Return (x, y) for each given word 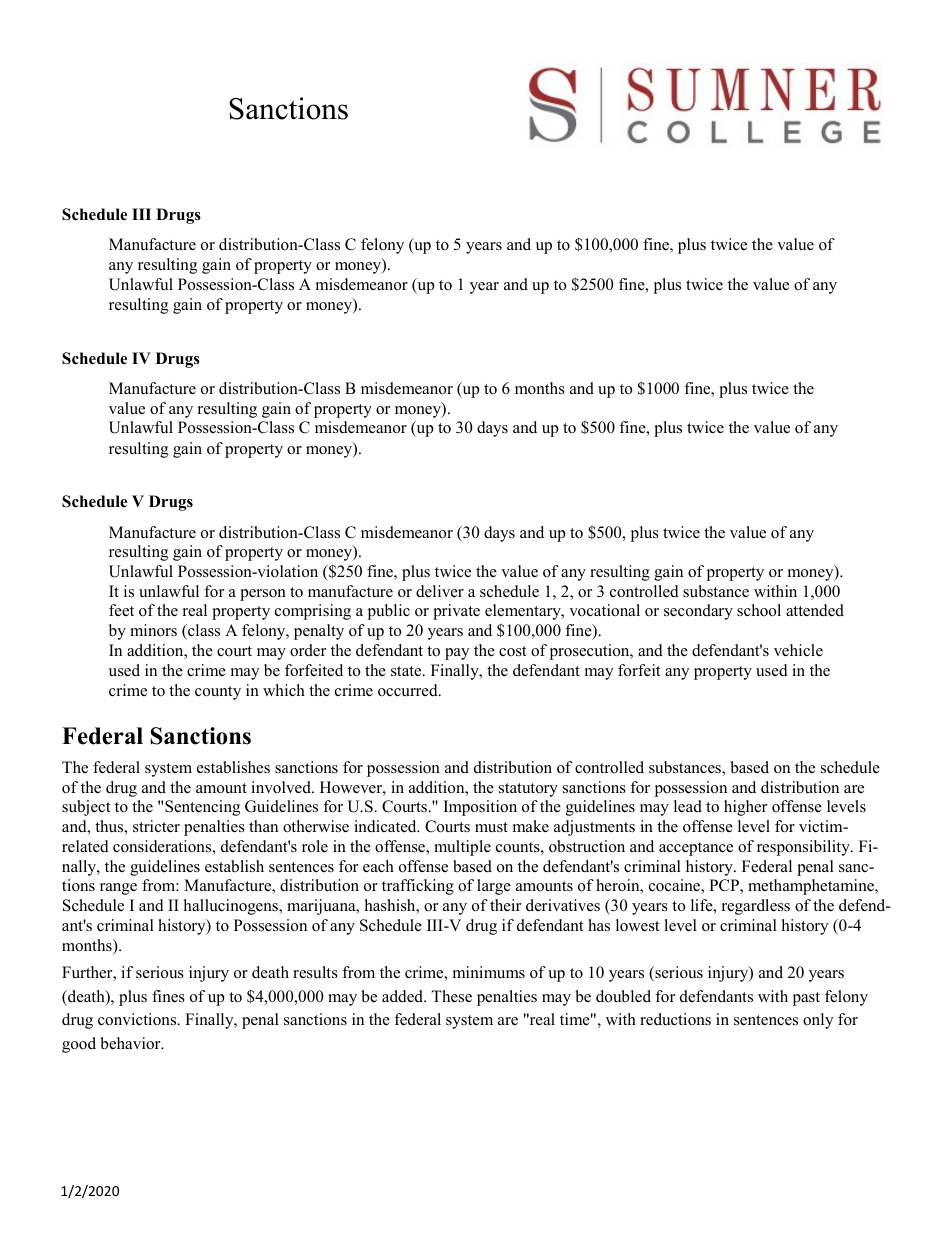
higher (745, 808)
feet (121, 610)
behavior (132, 1043)
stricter (156, 826)
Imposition (480, 808)
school (759, 610)
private (456, 612)
